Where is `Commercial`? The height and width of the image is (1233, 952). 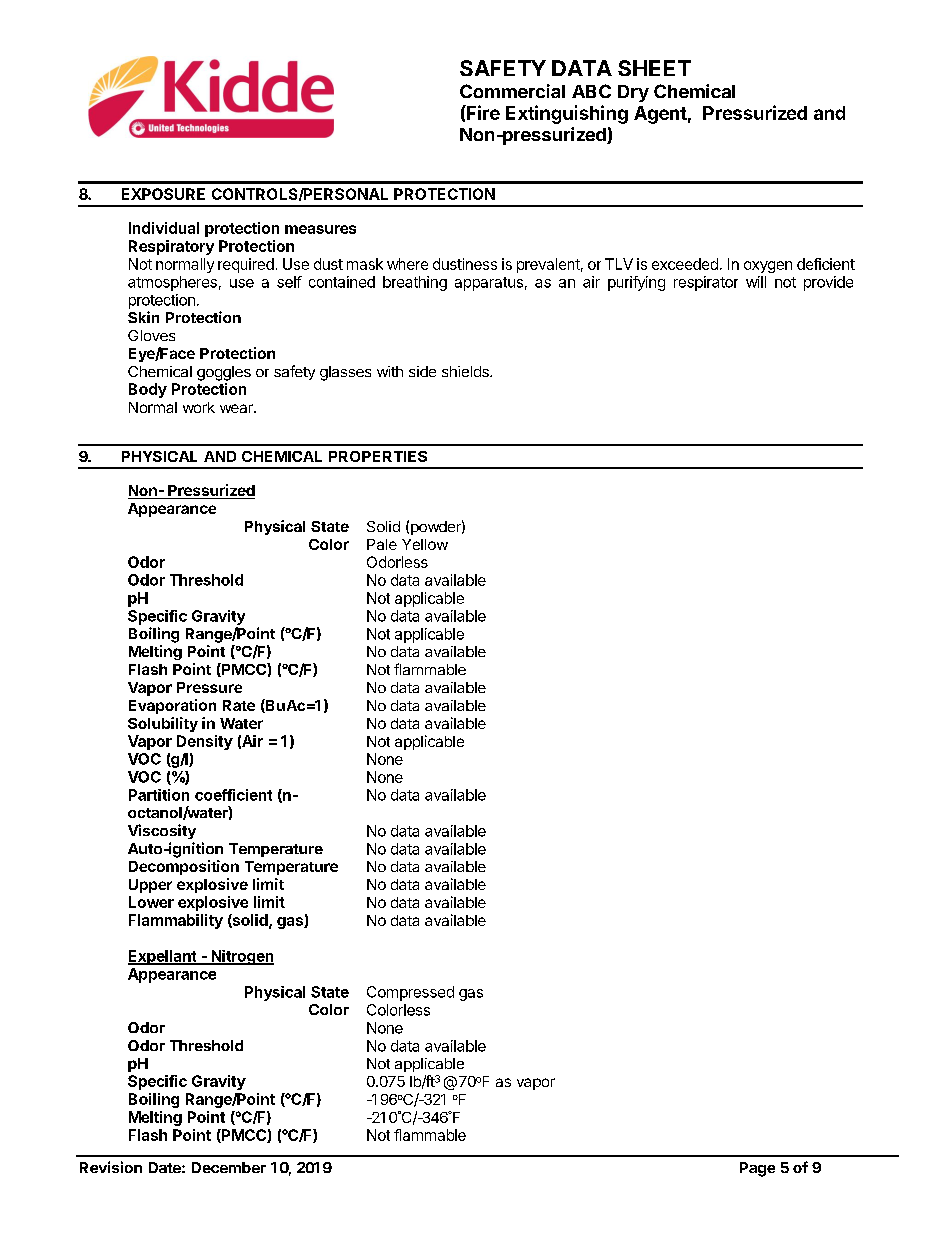 Commercial is located at coordinates (512, 91).
